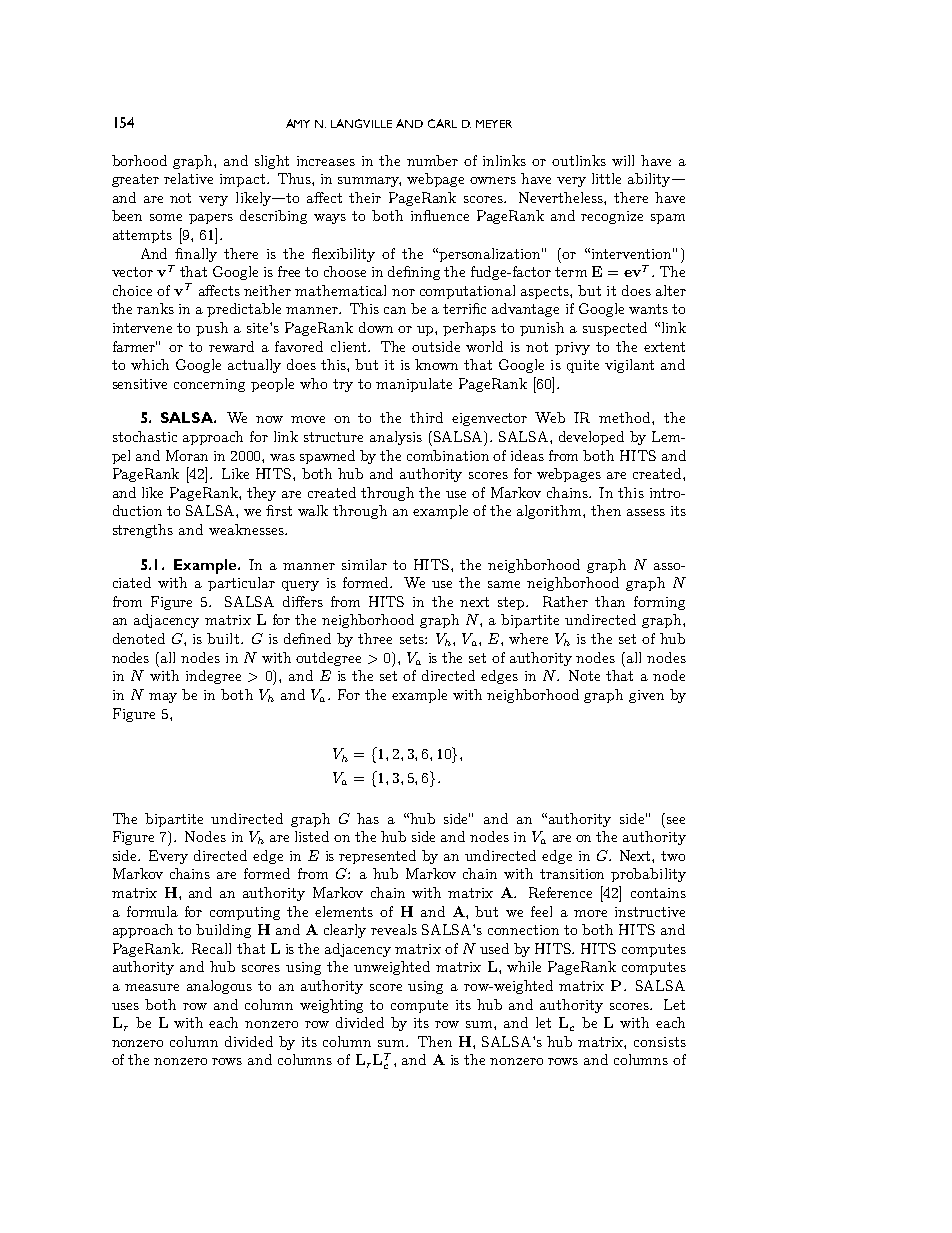 This screenshot has width=952, height=1233. What do you see at coordinates (219, 987) in the screenshot?
I see `analogous` at bounding box center [219, 987].
